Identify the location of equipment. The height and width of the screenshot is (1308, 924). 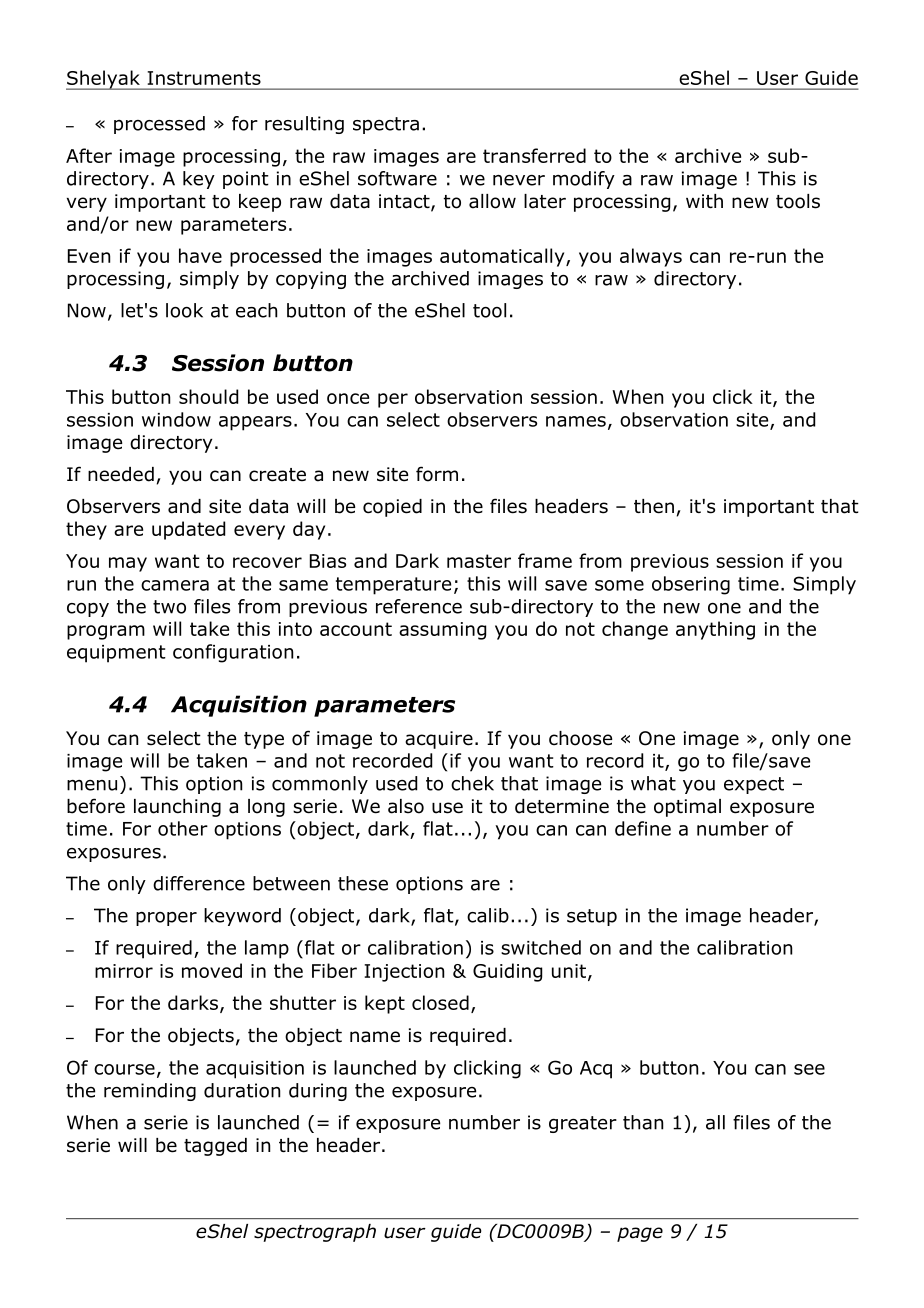
(116, 654).
